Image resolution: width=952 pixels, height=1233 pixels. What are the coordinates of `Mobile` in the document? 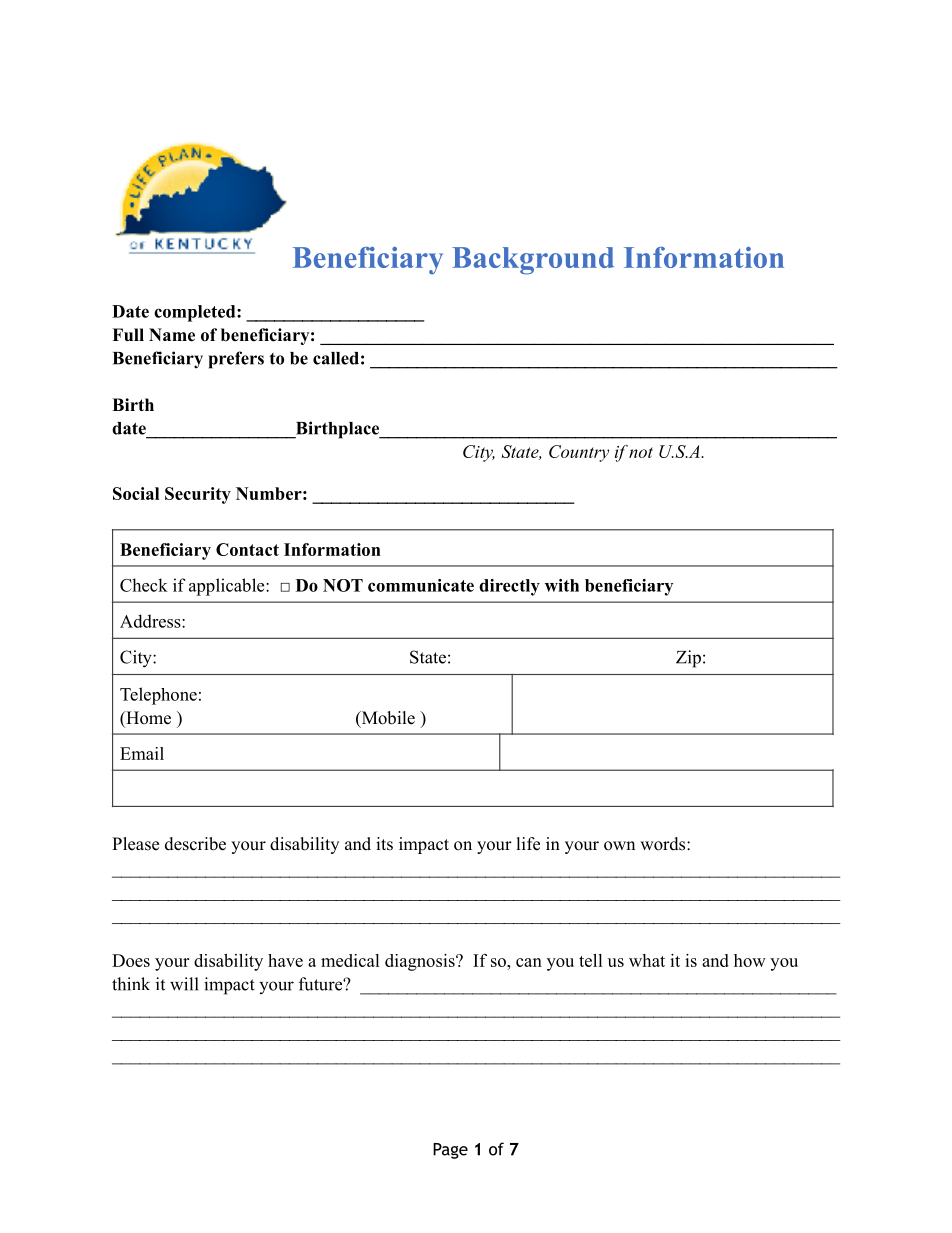 It's located at (387, 719).
